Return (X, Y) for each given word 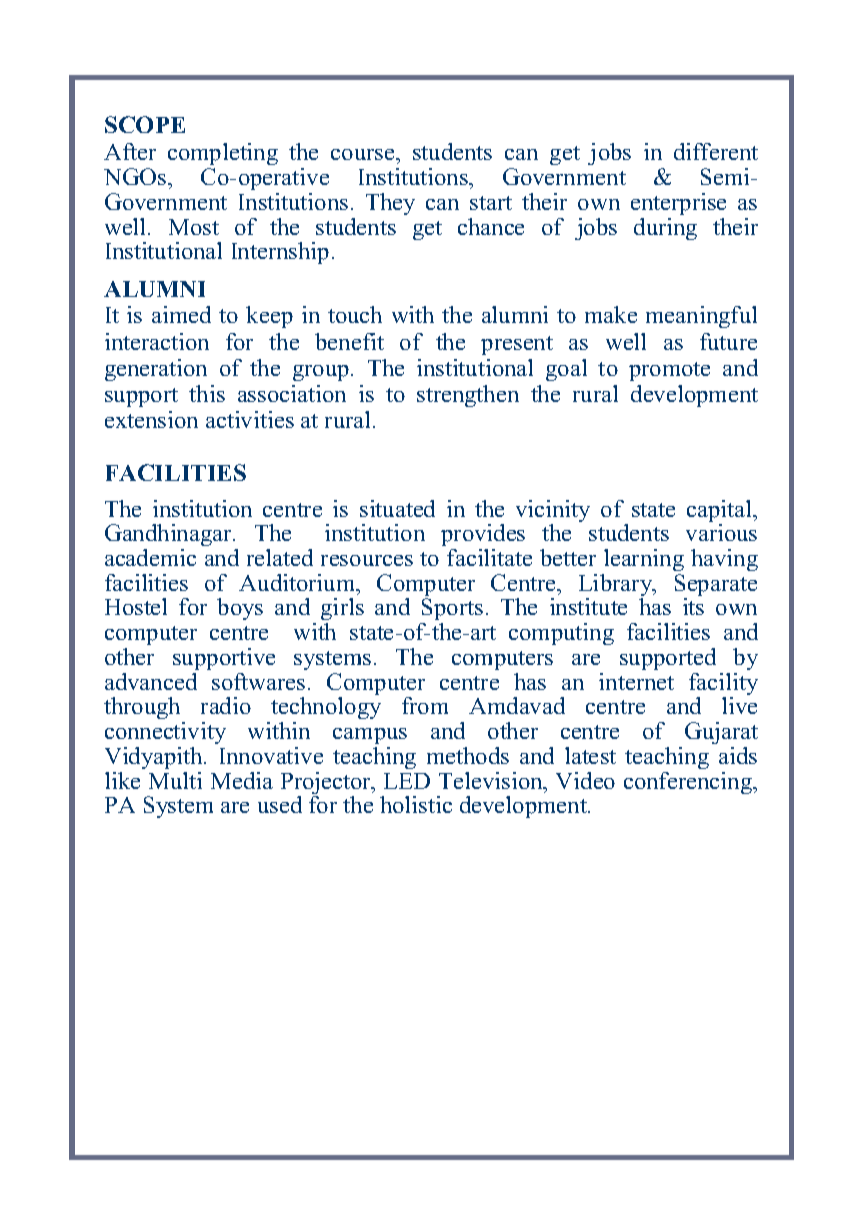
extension (151, 419)
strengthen (468, 396)
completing (223, 156)
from (425, 705)
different (716, 151)
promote (669, 371)
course (364, 154)
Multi (175, 780)
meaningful (701, 317)
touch (355, 314)
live (739, 705)
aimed (181, 314)
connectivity (165, 733)
